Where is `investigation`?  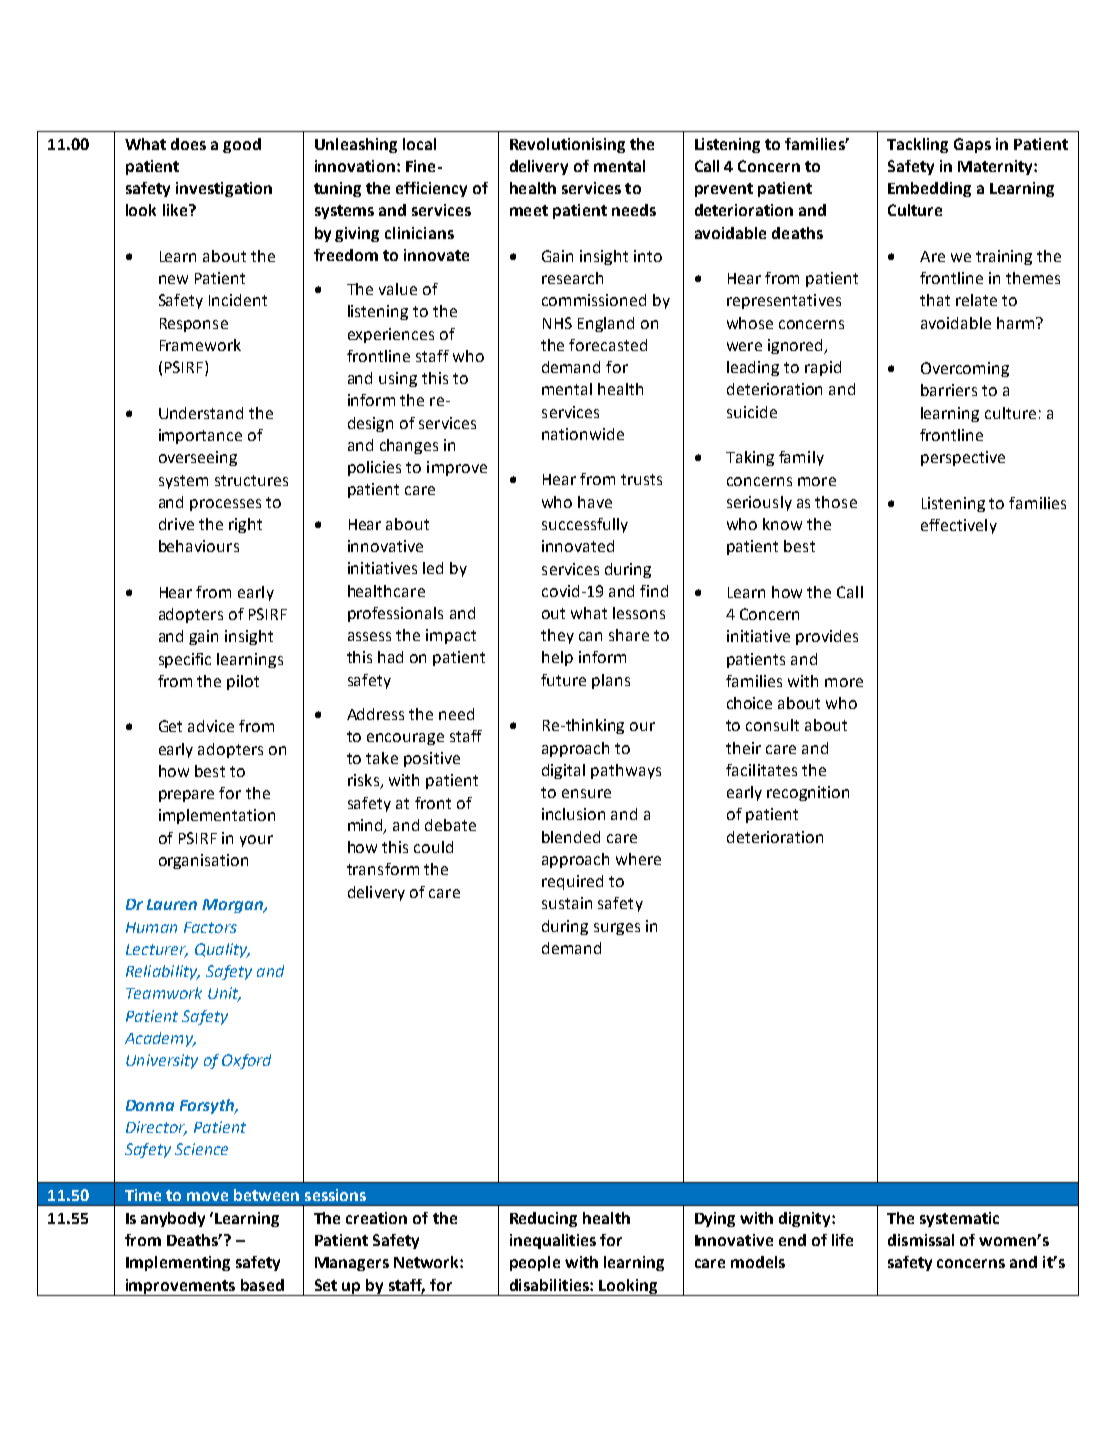
investigation is located at coordinates (224, 189).
